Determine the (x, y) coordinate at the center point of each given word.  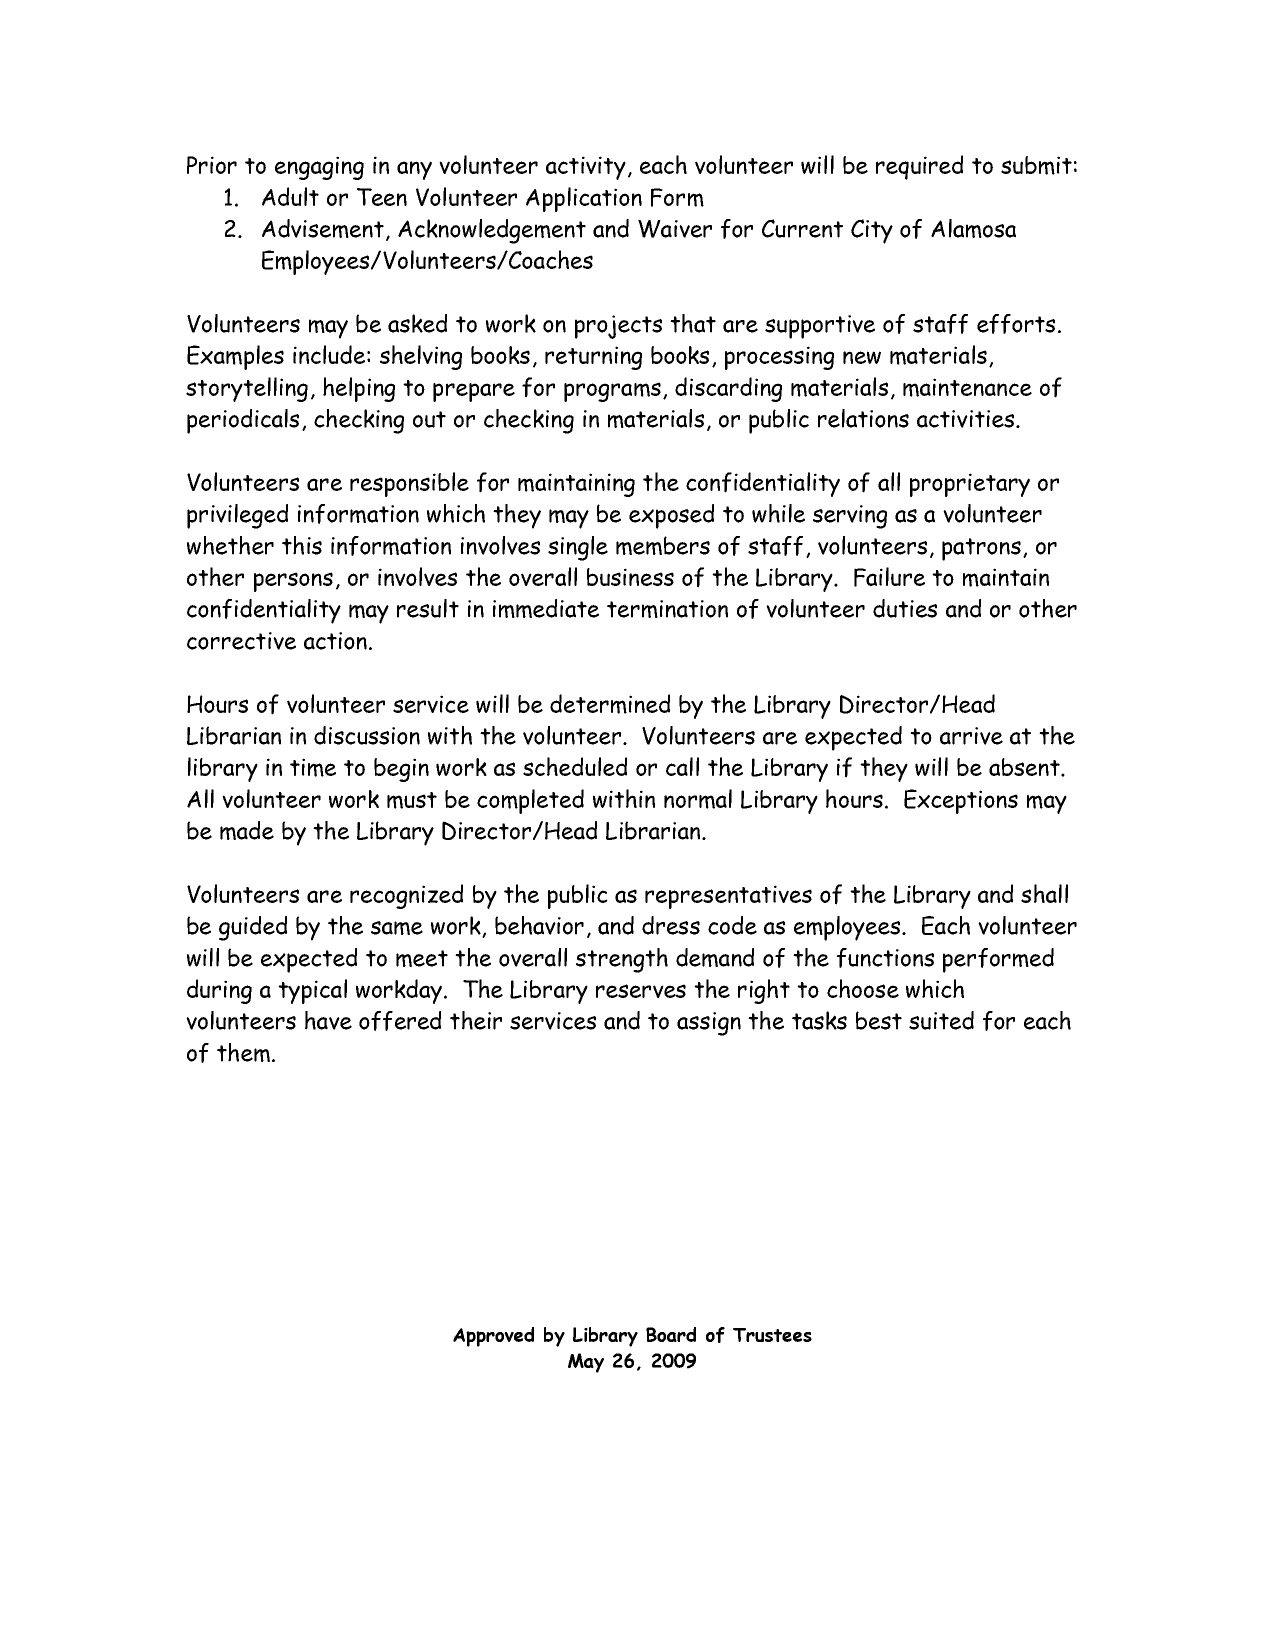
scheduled (575, 766)
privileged (237, 516)
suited (941, 1020)
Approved (493, 1337)
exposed (671, 516)
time (313, 767)
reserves (641, 991)
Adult (290, 196)
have (328, 1020)
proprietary (970, 485)
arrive (971, 736)
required (919, 167)
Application (584, 199)
